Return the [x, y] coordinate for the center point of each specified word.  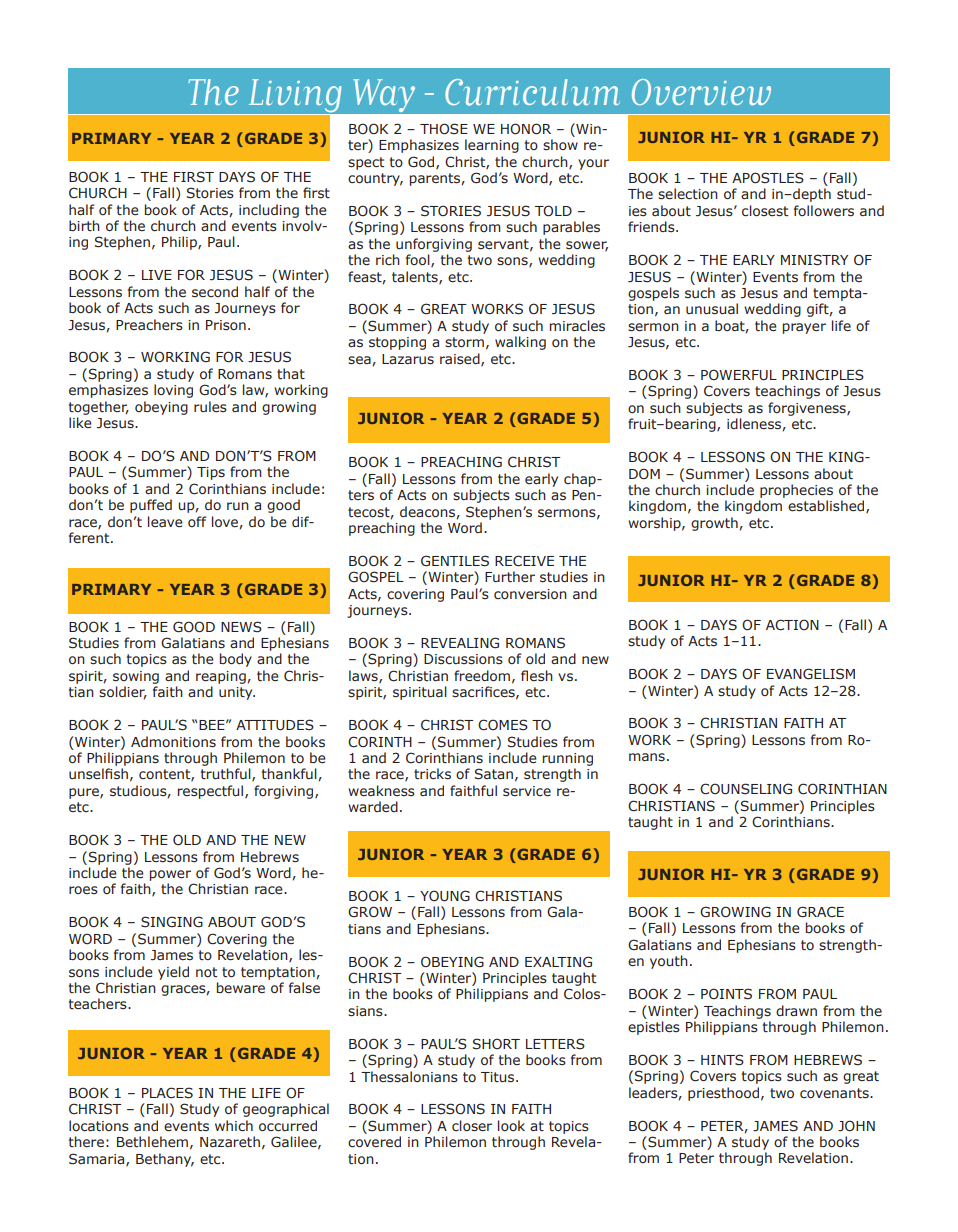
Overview [701, 92]
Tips [211, 473]
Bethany [165, 1160]
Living [295, 97]
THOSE [444, 129]
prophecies [796, 491]
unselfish [98, 774]
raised [461, 359]
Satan [494, 774]
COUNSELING [746, 789]
